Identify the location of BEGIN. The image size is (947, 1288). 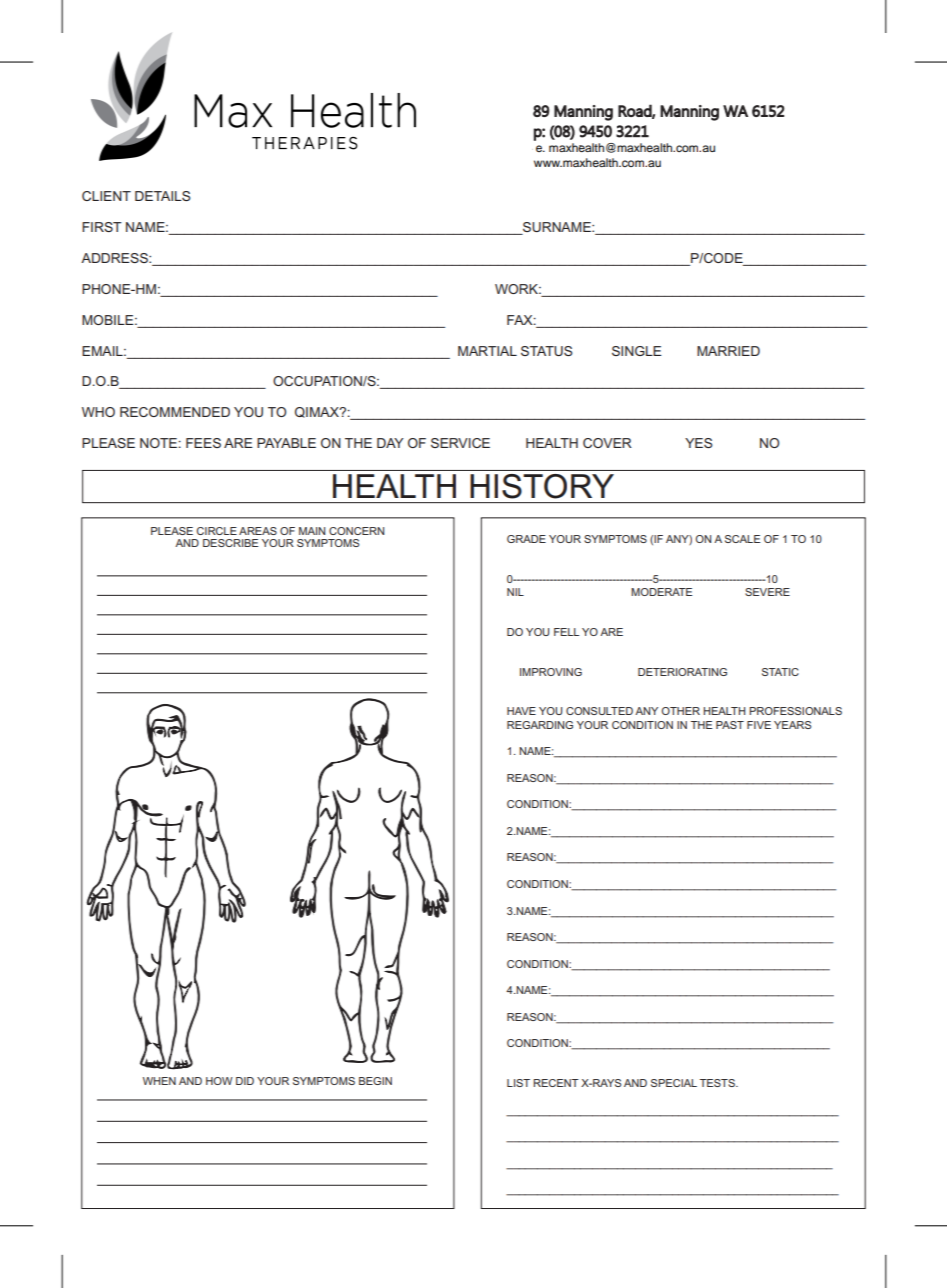
(375, 1081).
